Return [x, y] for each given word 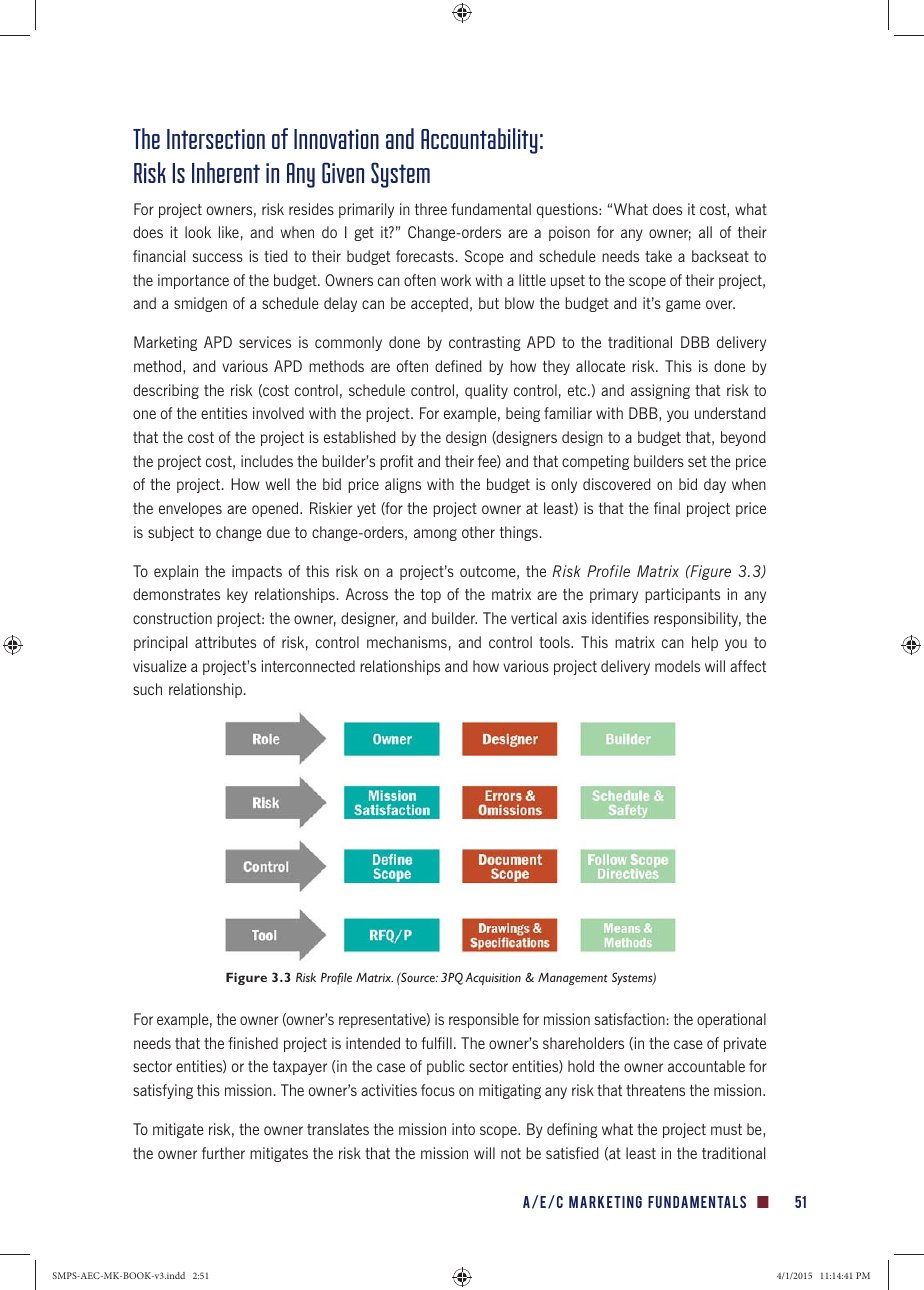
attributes [225, 642]
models [677, 666]
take [658, 256]
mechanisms [407, 642]
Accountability [479, 141]
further [223, 1153]
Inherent [226, 172]
